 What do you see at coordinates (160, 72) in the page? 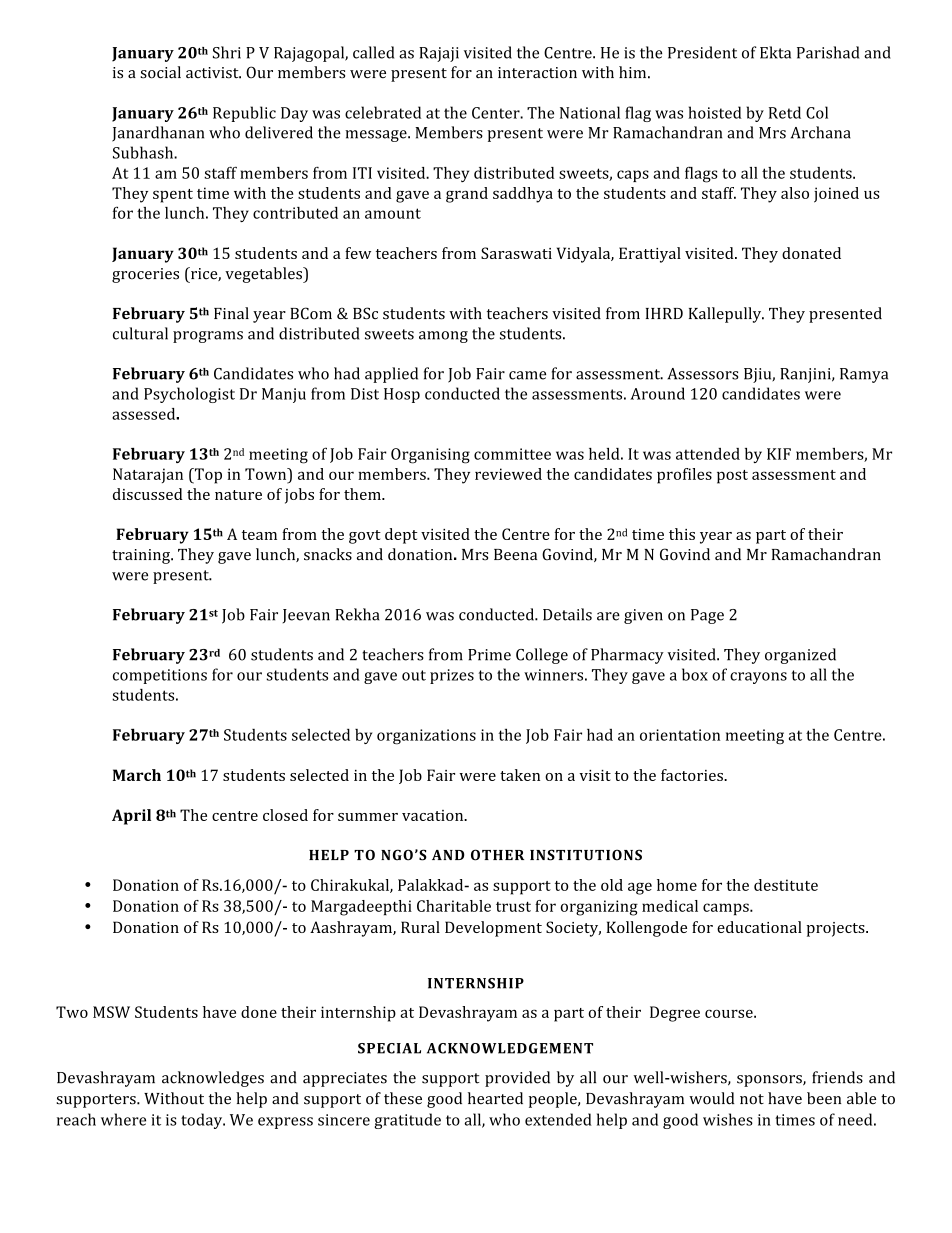
I see `social` at bounding box center [160, 72].
